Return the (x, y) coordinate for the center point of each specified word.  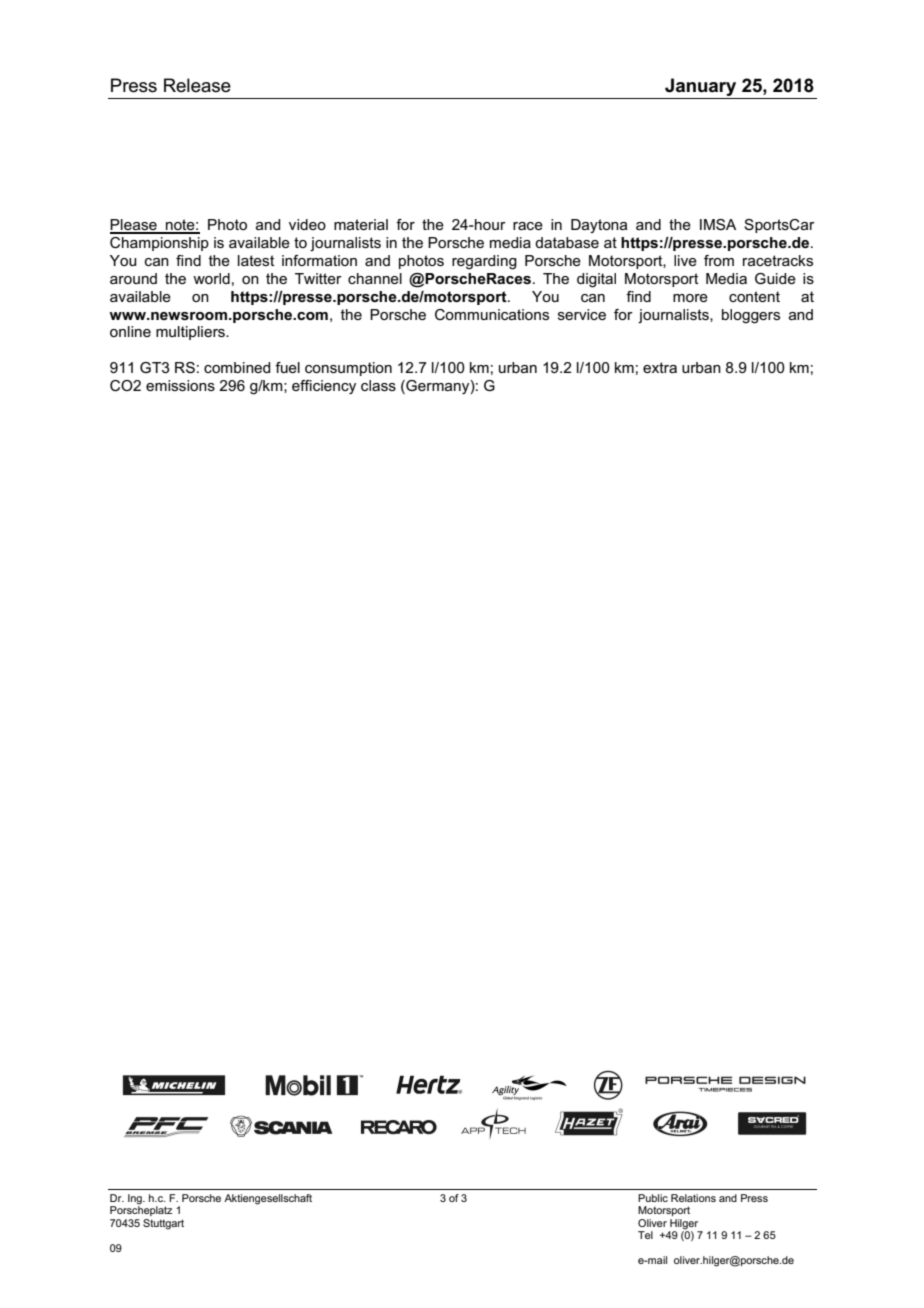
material (361, 224)
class (378, 385)
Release (197, 85)
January (700, 87)
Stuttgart (163, 1224)
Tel (645, 1235)
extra (660, 367)
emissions (180, 385)
